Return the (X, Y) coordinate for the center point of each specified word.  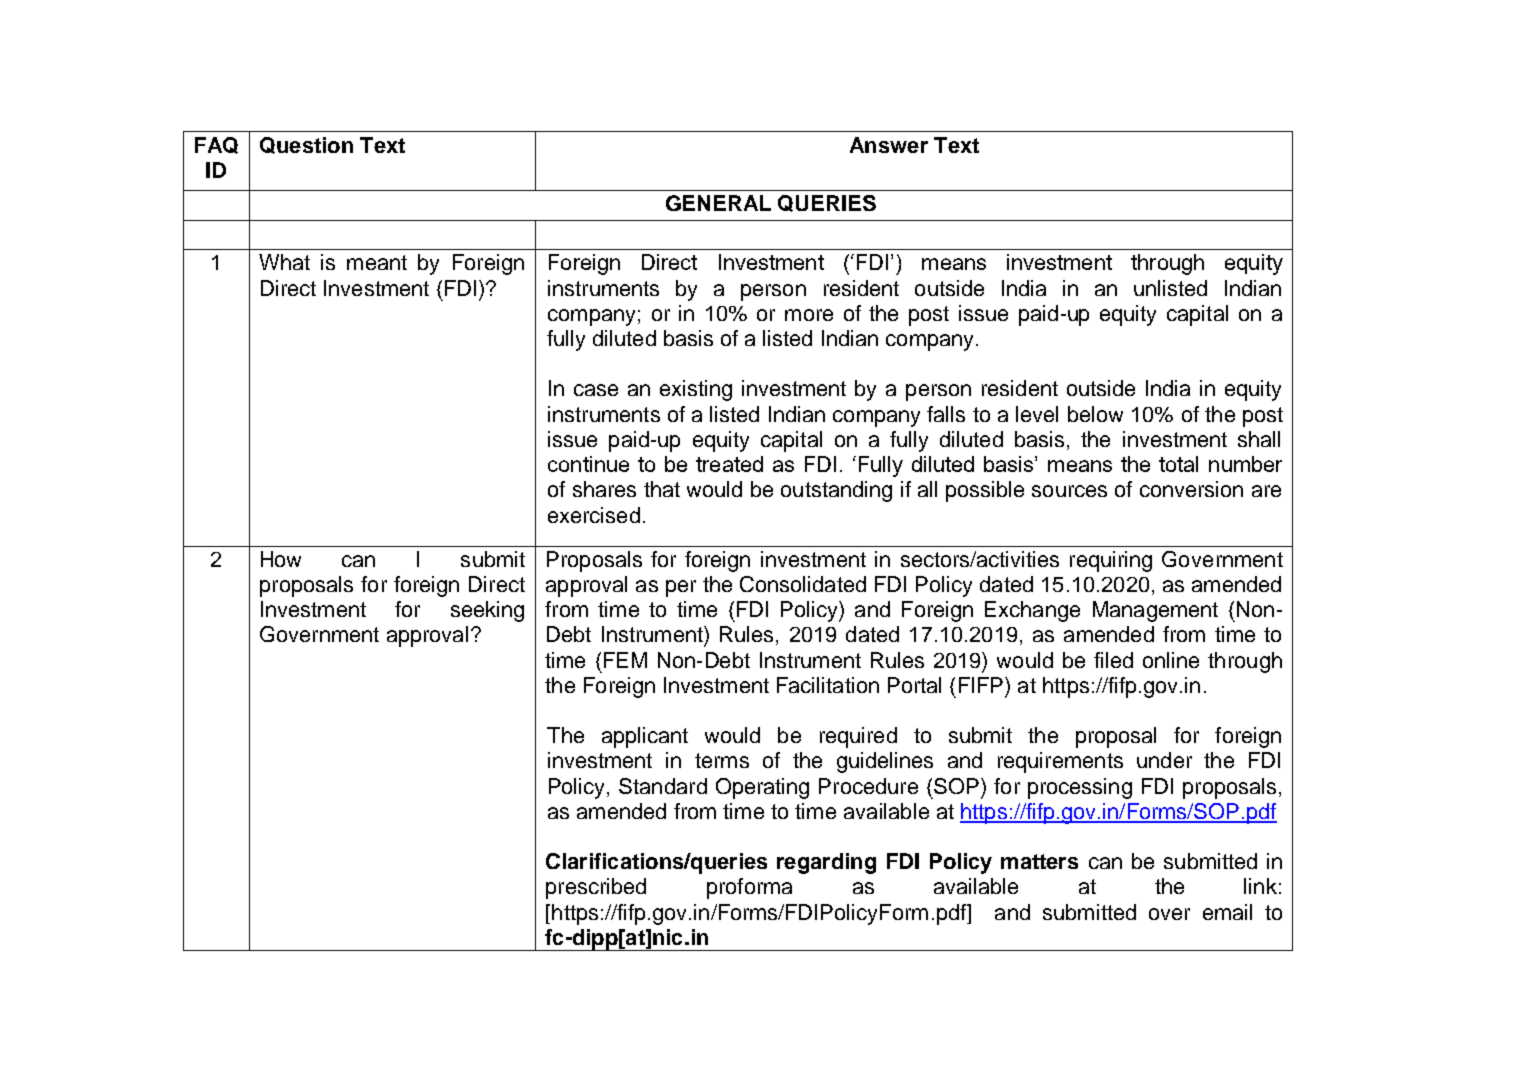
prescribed (596, 888)
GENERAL (718, 203)
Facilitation (828, 685)
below (1095, 414)
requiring (1111, 561)
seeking (487, 611)
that (662, 489)
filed (1113, 660)
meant (377, 262)
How (281, 559)
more (809, 315)
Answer (889, 145)
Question (306, 145)
